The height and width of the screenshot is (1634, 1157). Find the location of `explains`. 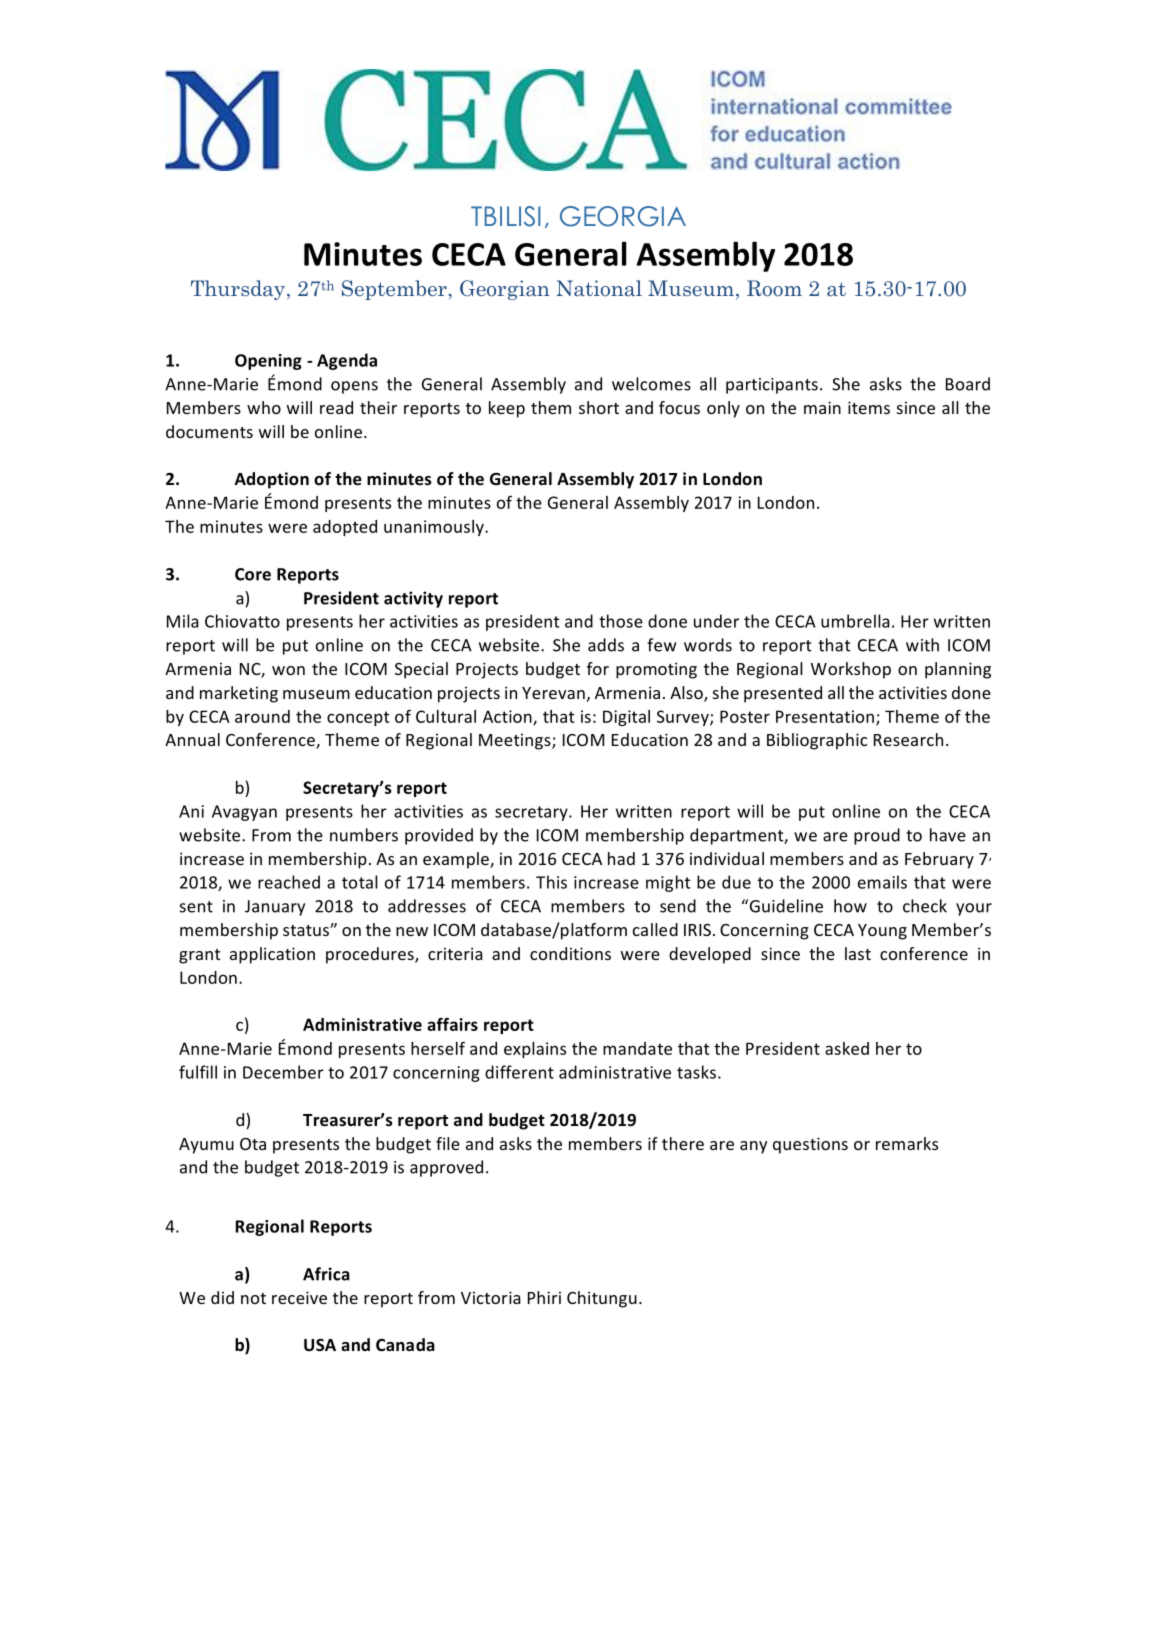

explains is located at coordinates (535, 1050).
